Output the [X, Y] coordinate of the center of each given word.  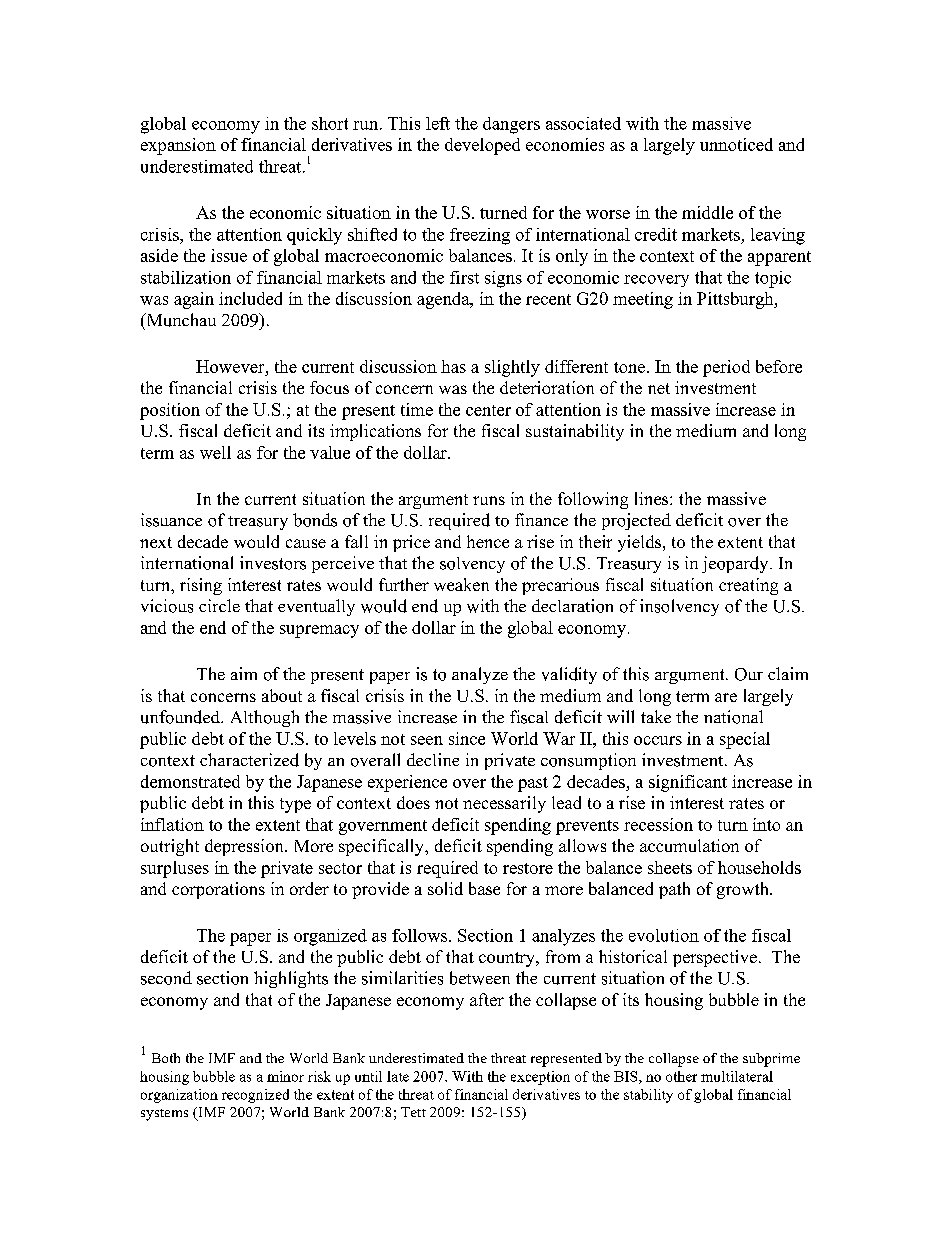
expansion [178, 146]
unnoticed [736, 144]
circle [219, 605]
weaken [461, 584]
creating [748, 586]
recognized [255, 1096]
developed [482, 146]
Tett [413, 1112]
